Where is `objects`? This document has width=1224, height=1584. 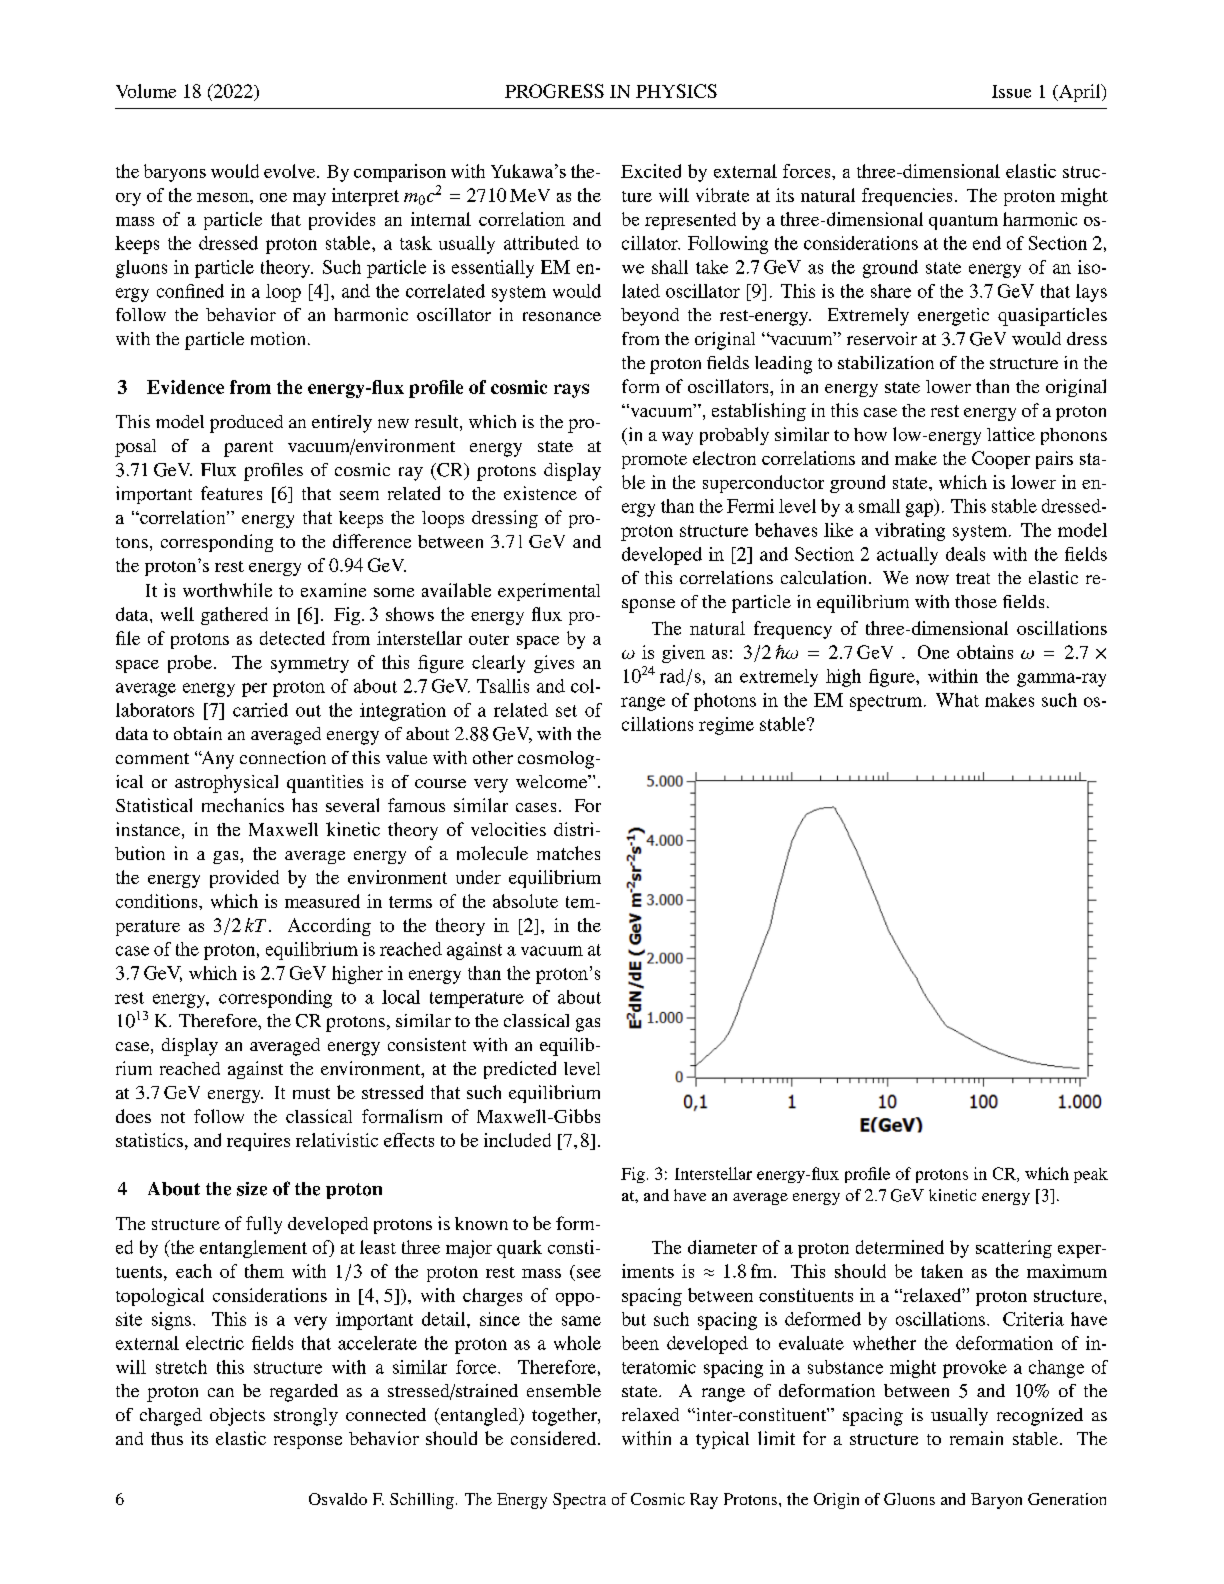 objects is located at coordinates (237, 1417).
